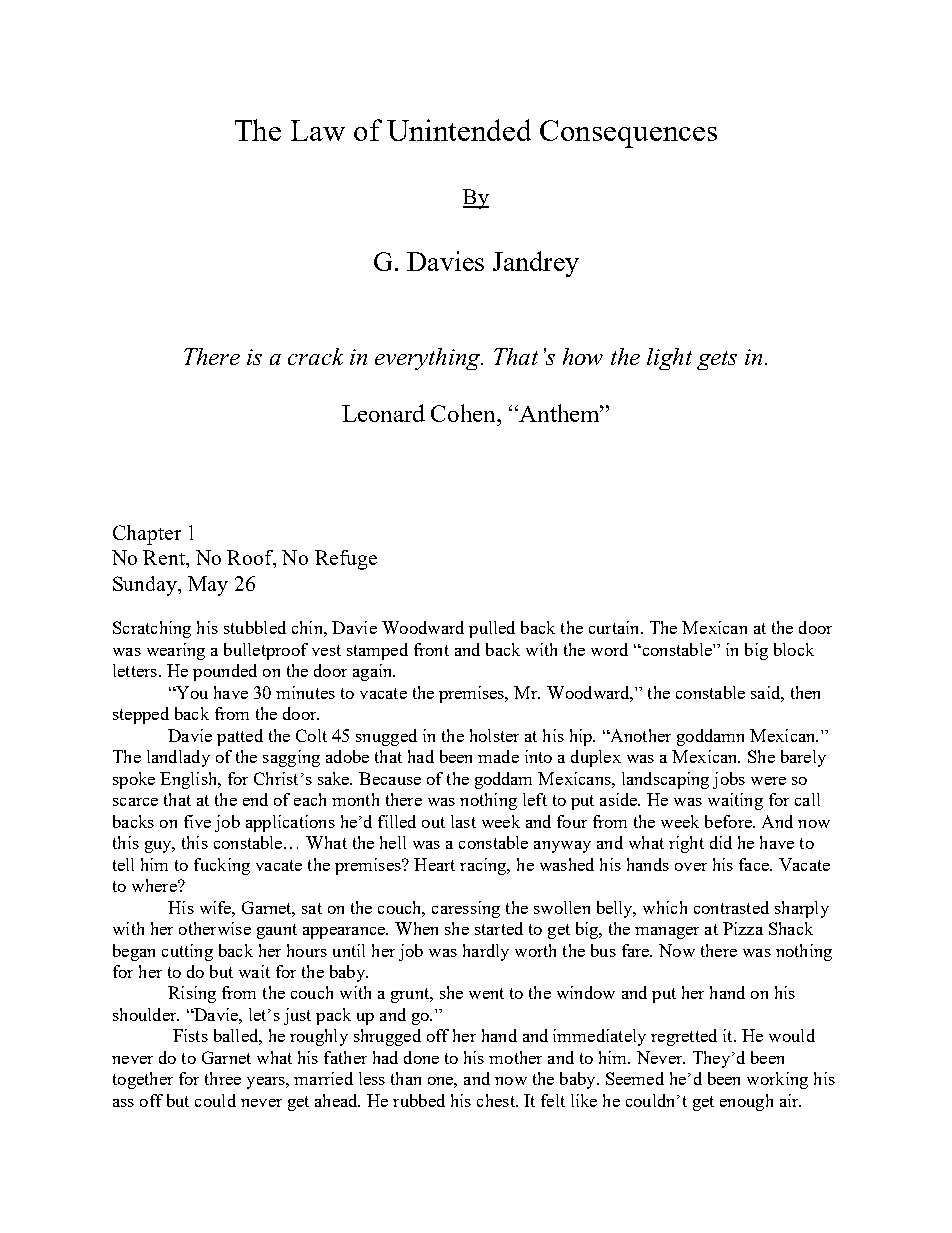 This document has height=1233, width=952. I want to click on May, so click(208, 586).
